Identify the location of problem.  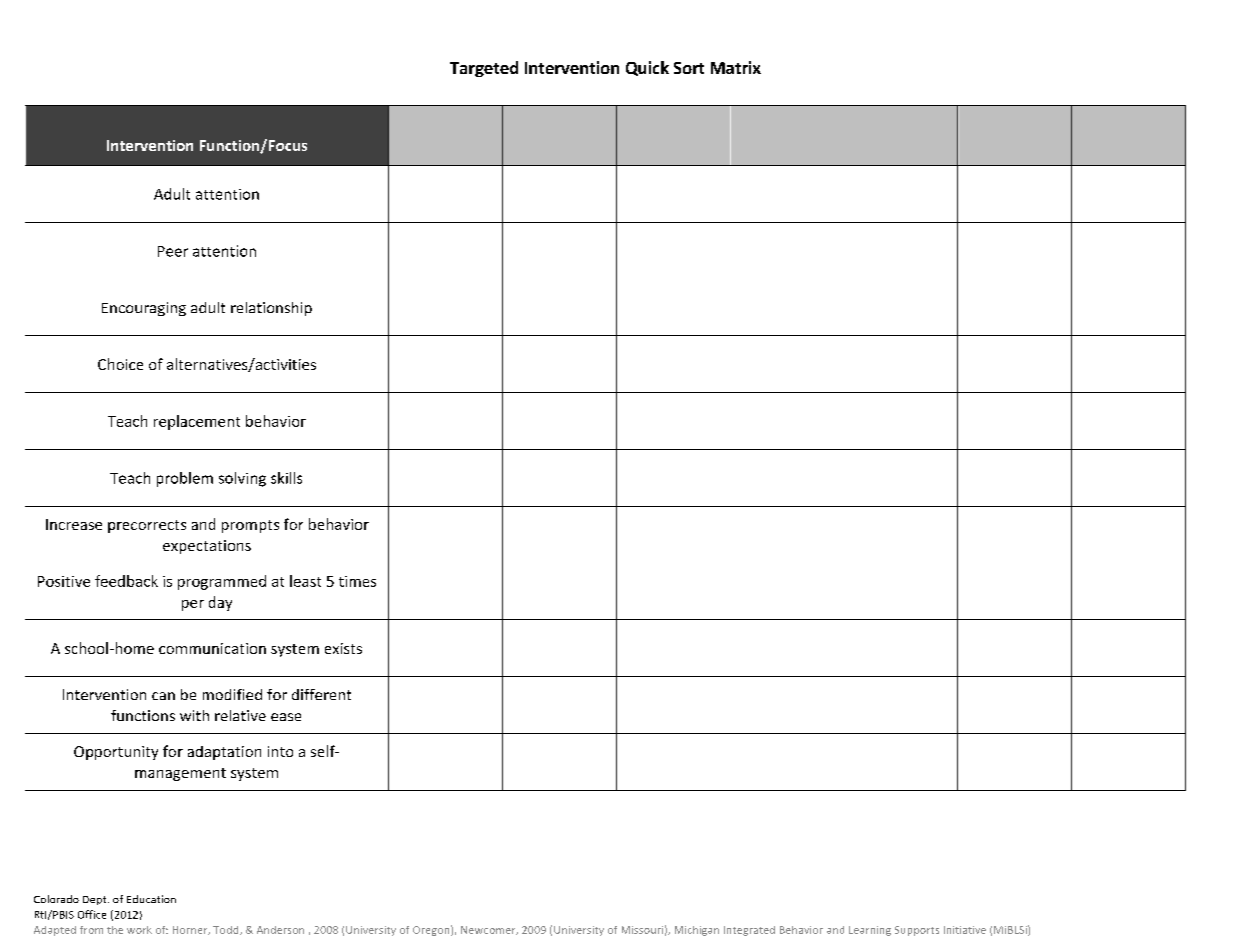
(185, 479).
